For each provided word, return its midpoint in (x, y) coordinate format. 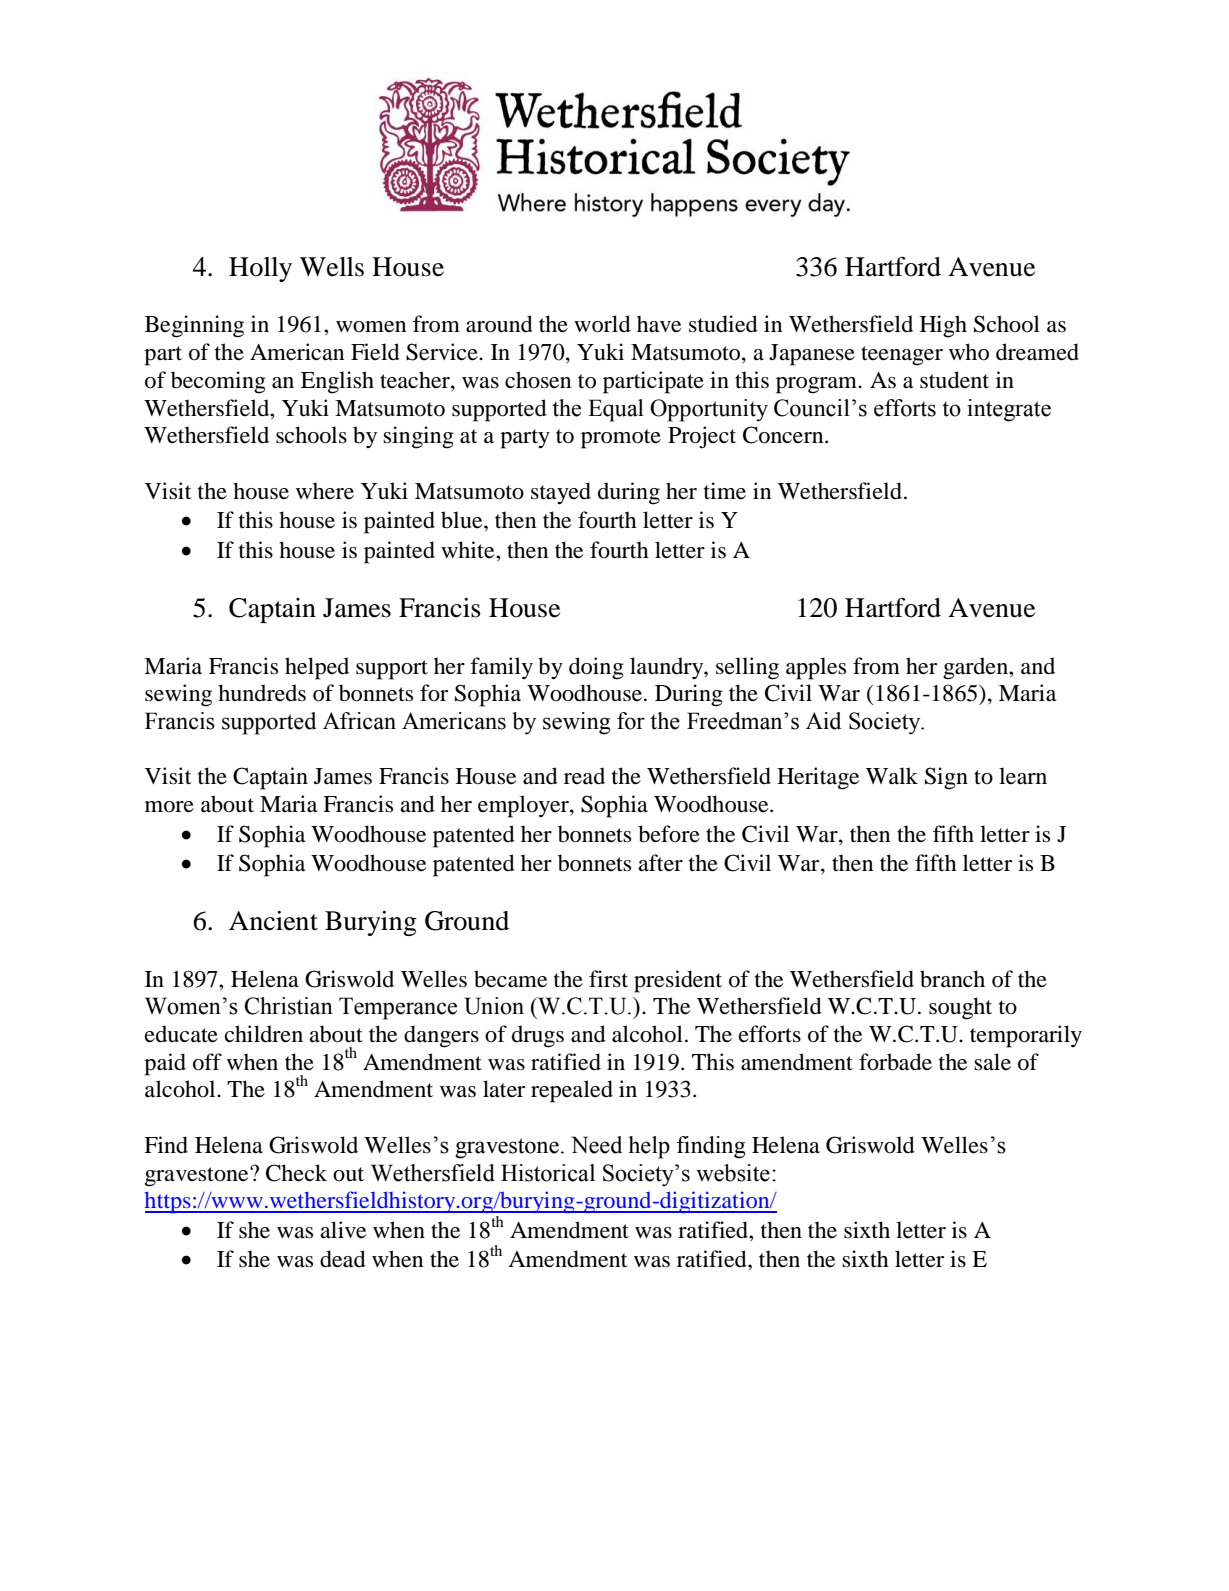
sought (960, 1008)
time (725, 491)
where (325, 491)
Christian (288, 1006)
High (943, 326)
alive (343, 1230)
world (602, 324)
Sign (946, 778)
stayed (561, 493)
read (584, 776)
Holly (260, 269)
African (359, 721)
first (608, 979)
